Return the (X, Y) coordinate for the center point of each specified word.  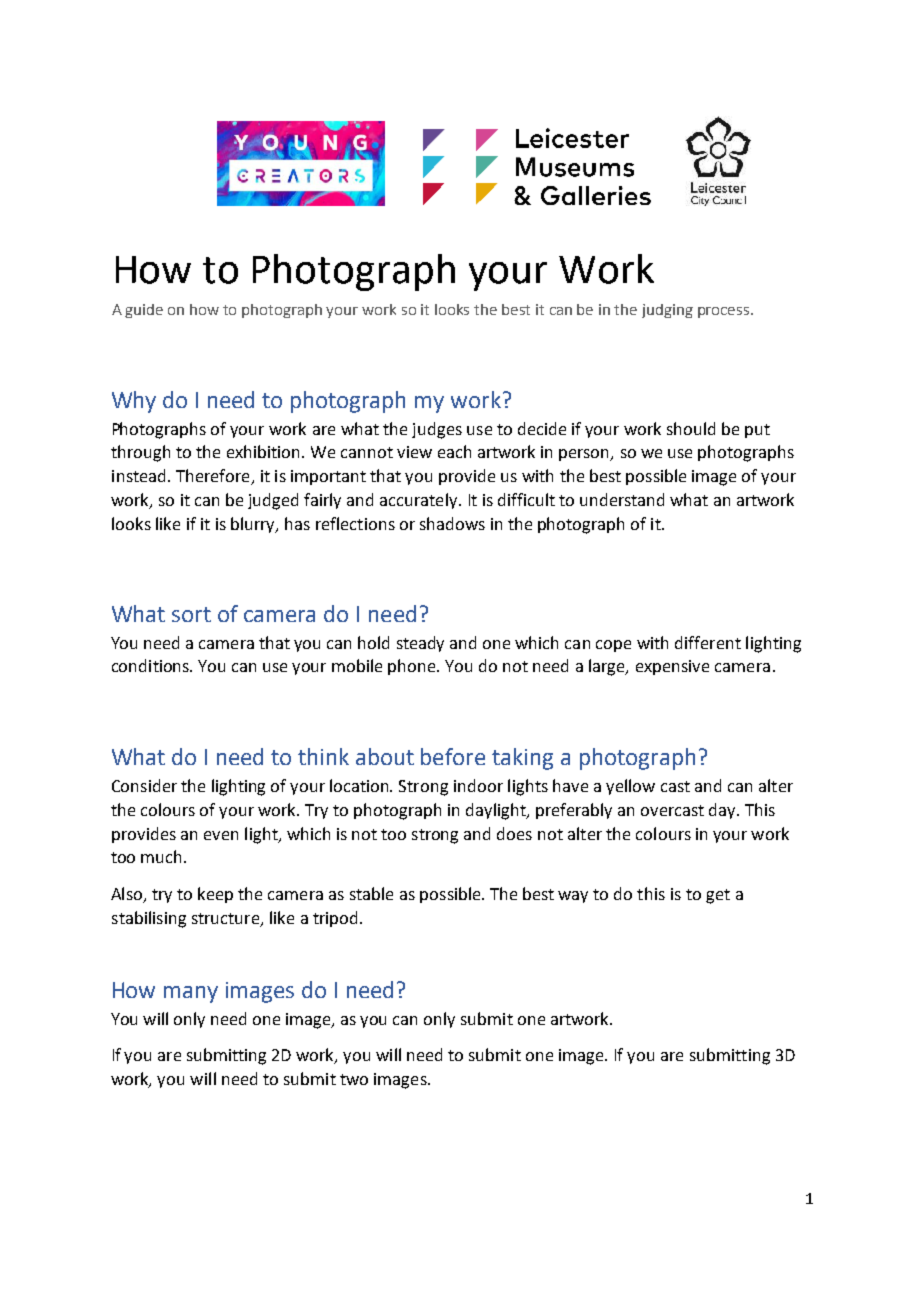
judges (437, 430)
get (718, 896)
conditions (152, 665)
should (691, 428)
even (221, 835)
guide (144, 311)
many (191, 994)
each (454, 451)
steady (420, 644)
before (453, 756)
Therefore (214, 477)
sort (191, 614)
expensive (672, 667)
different (708, 642)
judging (667, 311)
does (514, 833)
